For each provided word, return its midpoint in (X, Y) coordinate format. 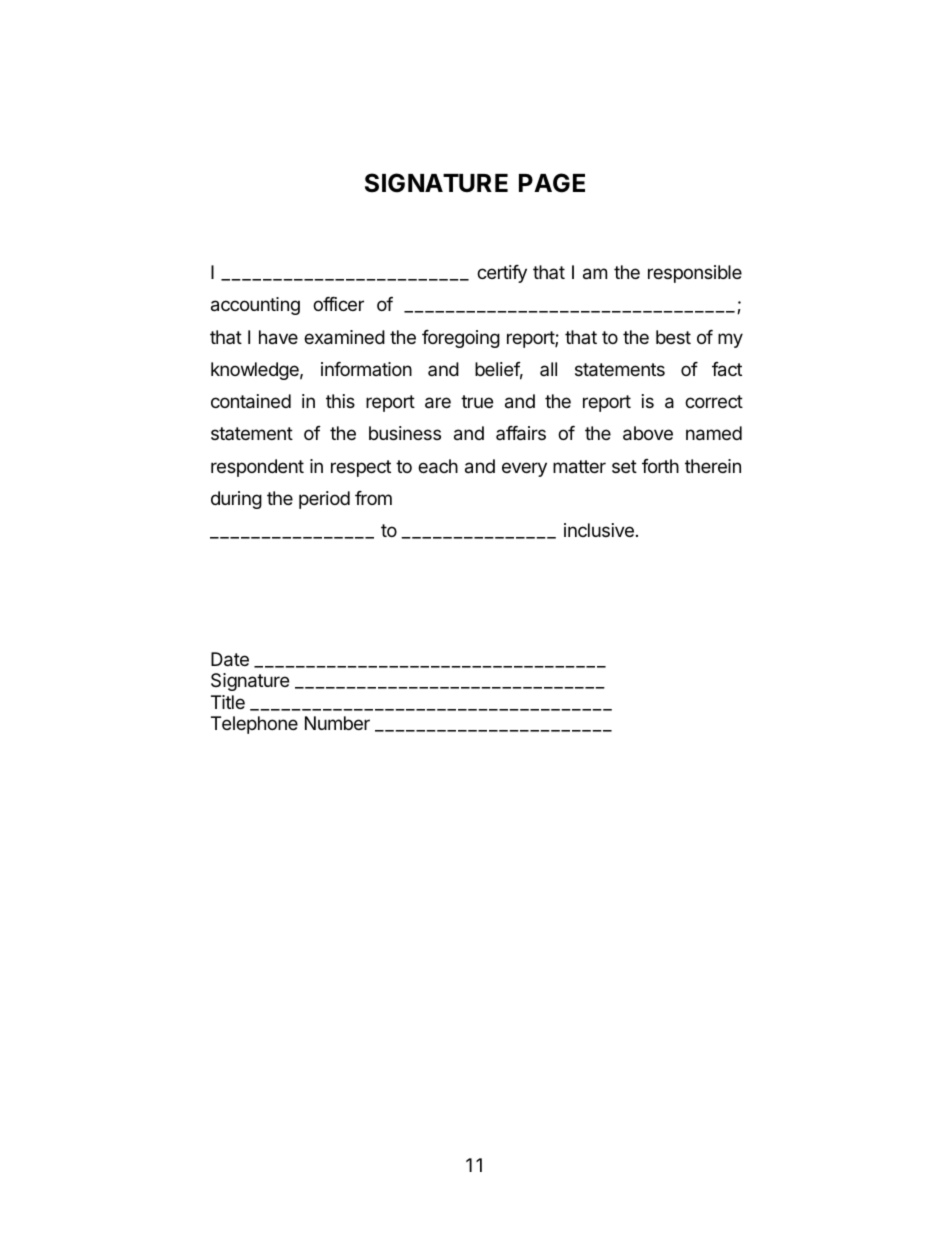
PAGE (552, 183)
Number (337, 723)
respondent (257, 468)
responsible (695, 274)
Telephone (254, 725)
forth (660, 466)
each (438, 466)
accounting (255, 306)
